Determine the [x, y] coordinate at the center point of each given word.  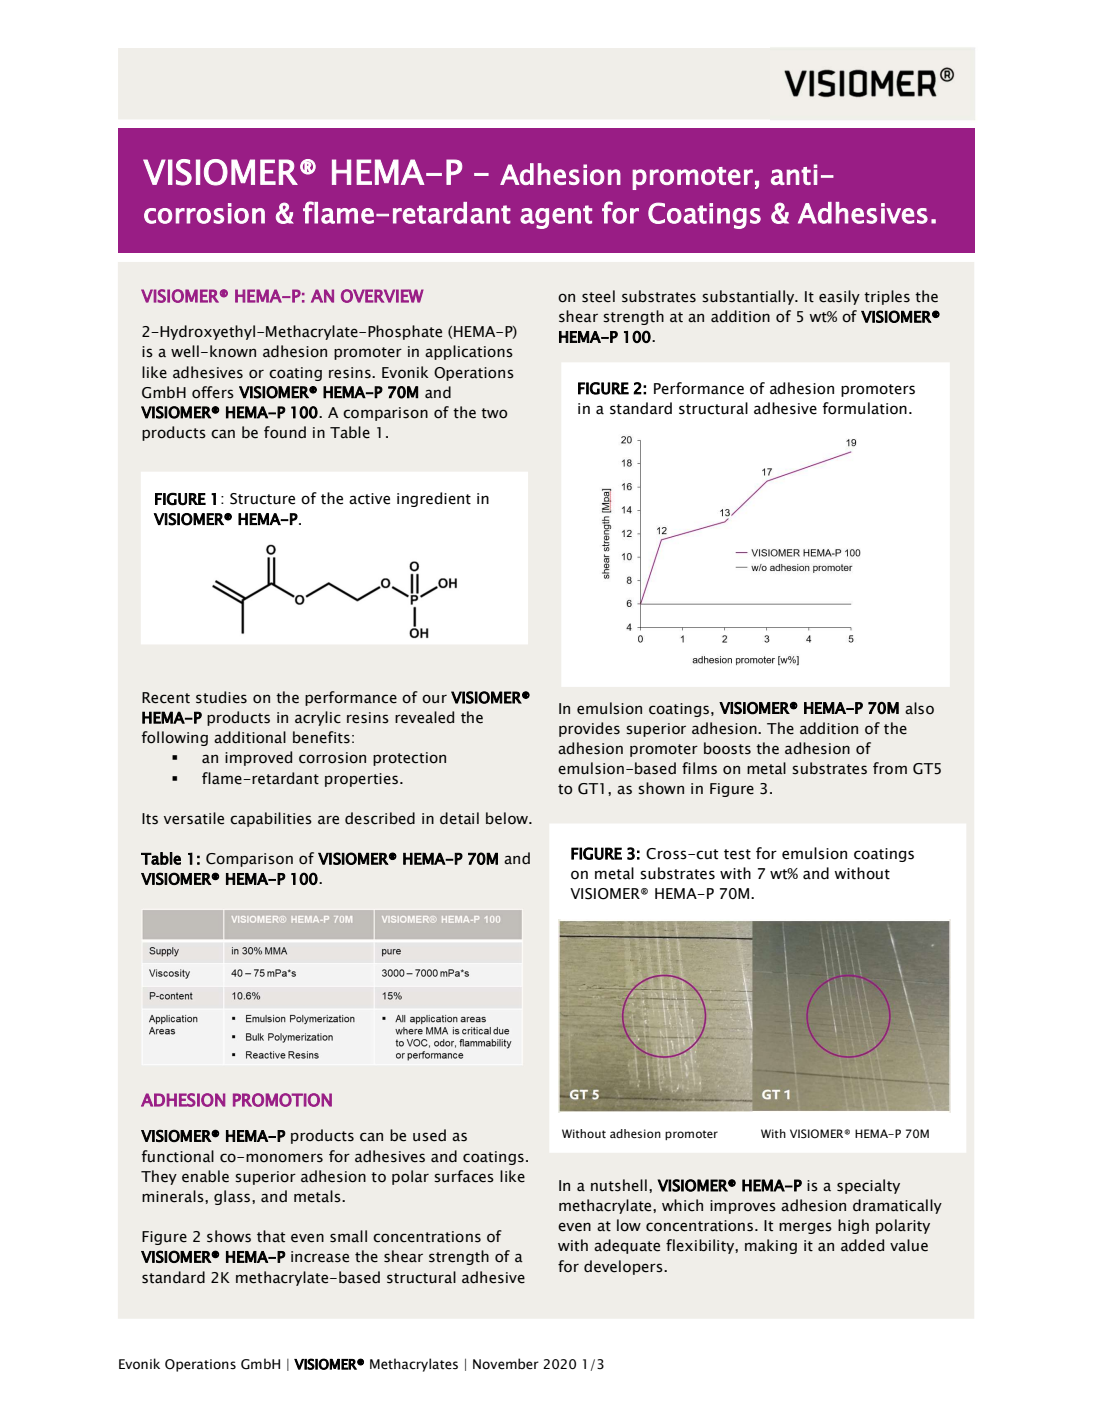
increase [320, 1257]
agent [556, 217]
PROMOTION [282, 1100]
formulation [864, 408]
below [508, 818]
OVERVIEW [382, 296]
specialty [868, 1186]
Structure [262, 499]
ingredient [434, 499]
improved [258, 758]
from [890, 768]
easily [839, 297]
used [429, 1135]
